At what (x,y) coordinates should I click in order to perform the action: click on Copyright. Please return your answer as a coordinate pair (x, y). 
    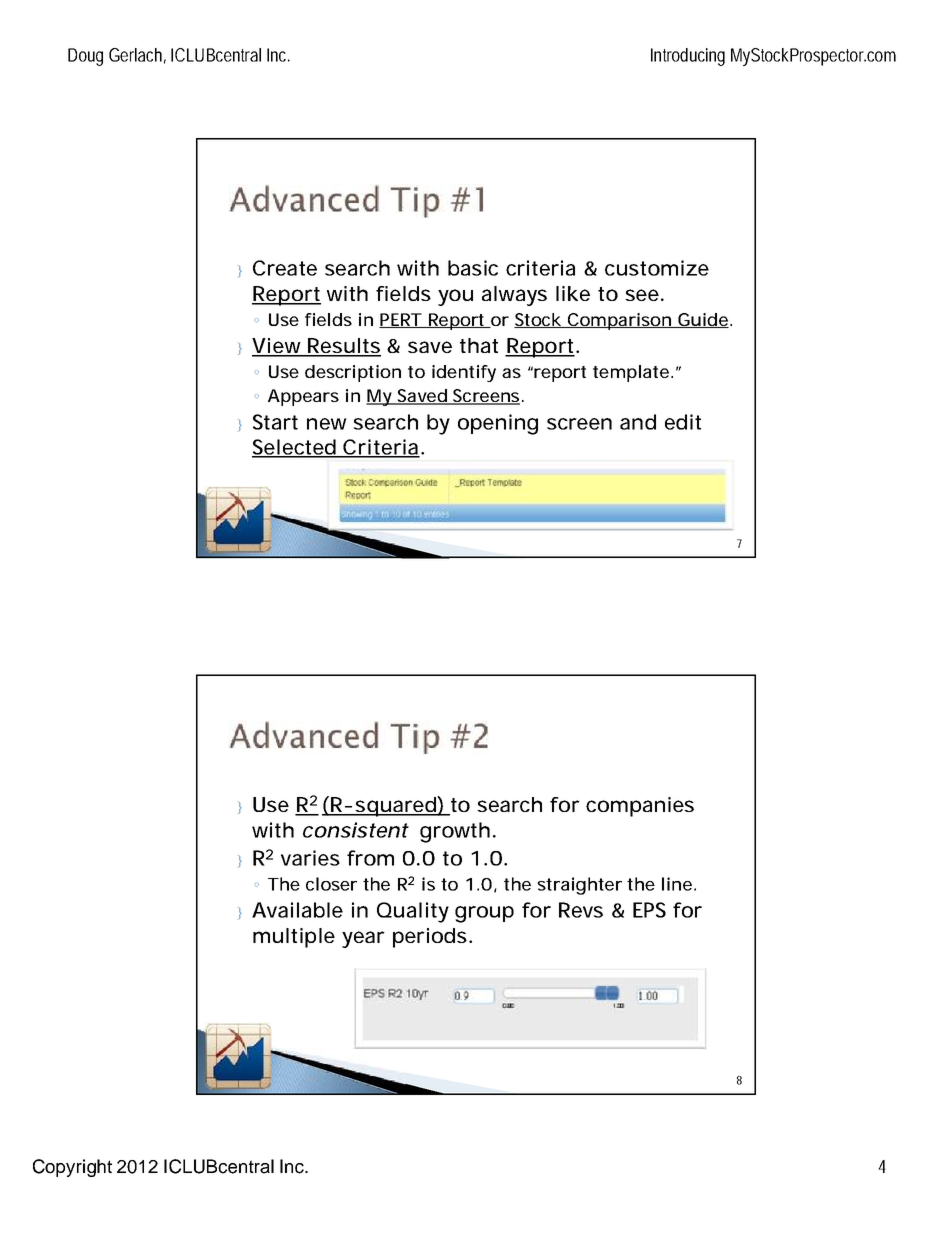
    Looking at the image, I should click on (72, 1168).
